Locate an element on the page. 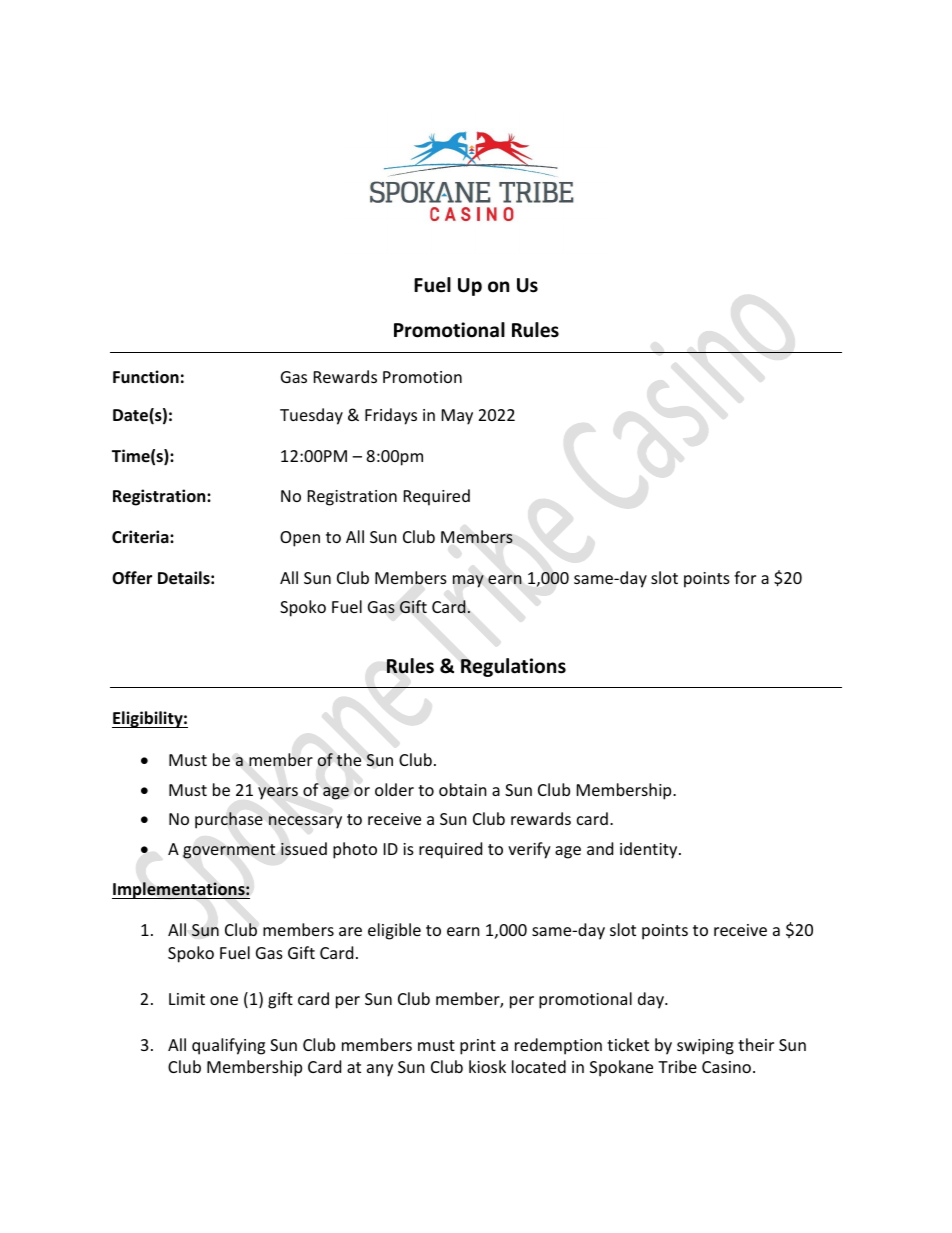 This image has width=952, height=1233. for is located at coordinates (745, 577).
